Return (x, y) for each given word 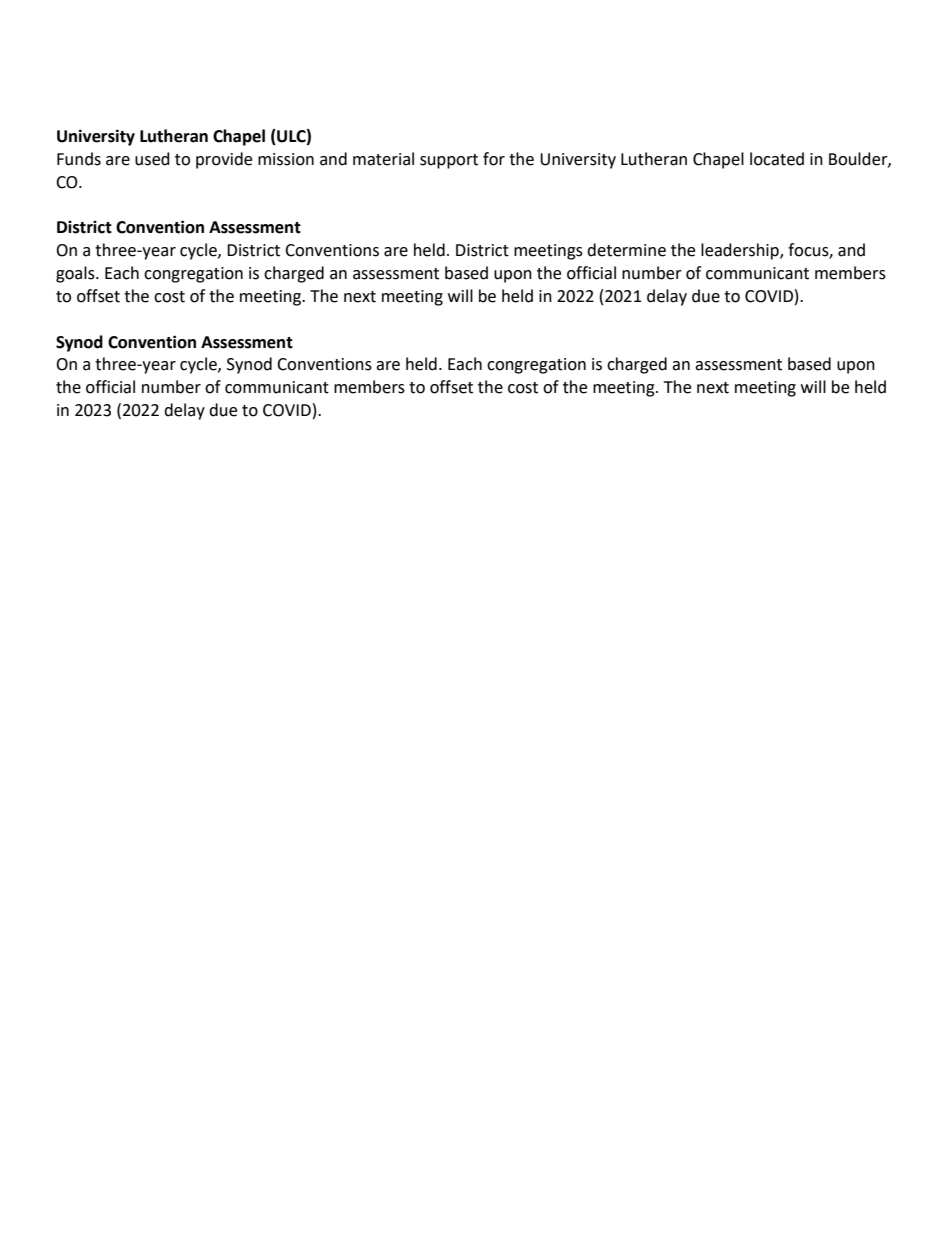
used (152, 159)
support (449, 161)
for (494, 159)
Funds (79, 159)
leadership (741, 251)
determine (626, 250)
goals (76, 274)
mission (286, 159)
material (383, 159)
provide (224, 160)
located (777, 159)
